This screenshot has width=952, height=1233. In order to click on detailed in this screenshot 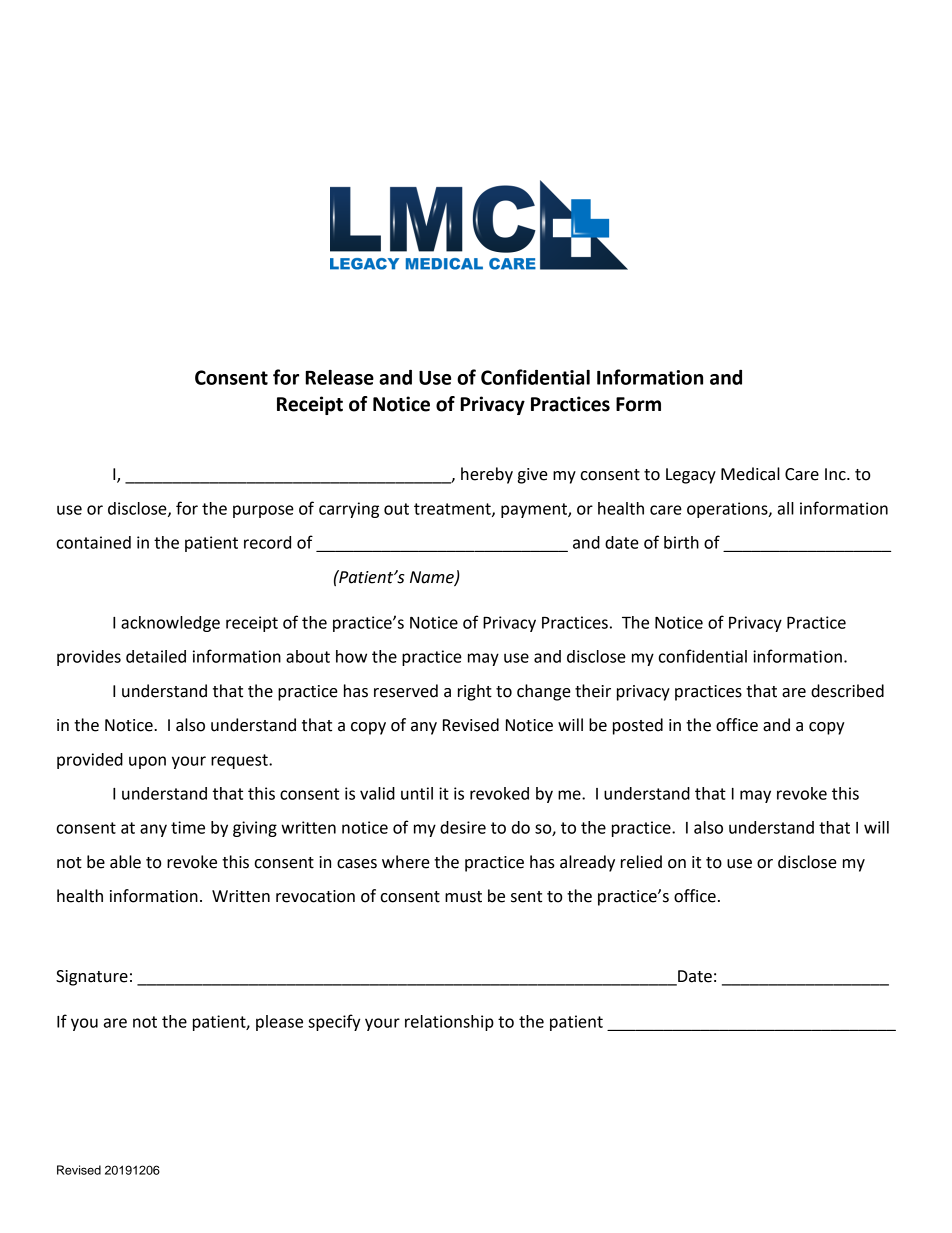, I will do `click(156, 656)`.
